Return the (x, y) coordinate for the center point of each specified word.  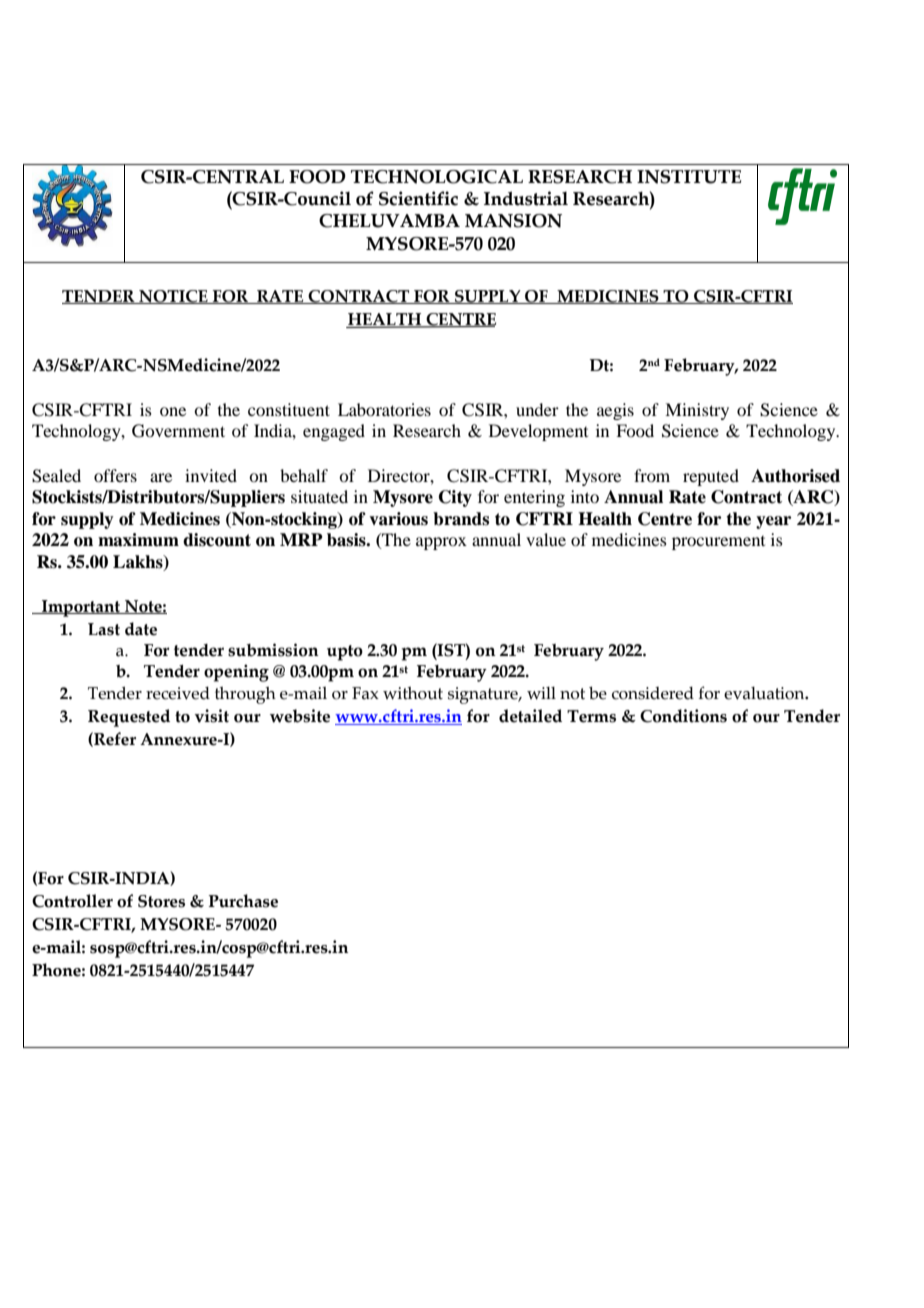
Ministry (697, 411)
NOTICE (173, 297)
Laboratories (384, 409)
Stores (161, 901)
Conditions (683, 716)
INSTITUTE (689, 177)
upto (345, 653)
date (141, 629)
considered (653, 693)
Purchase (243, 901)
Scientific (418, 198)
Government (178, 431)
